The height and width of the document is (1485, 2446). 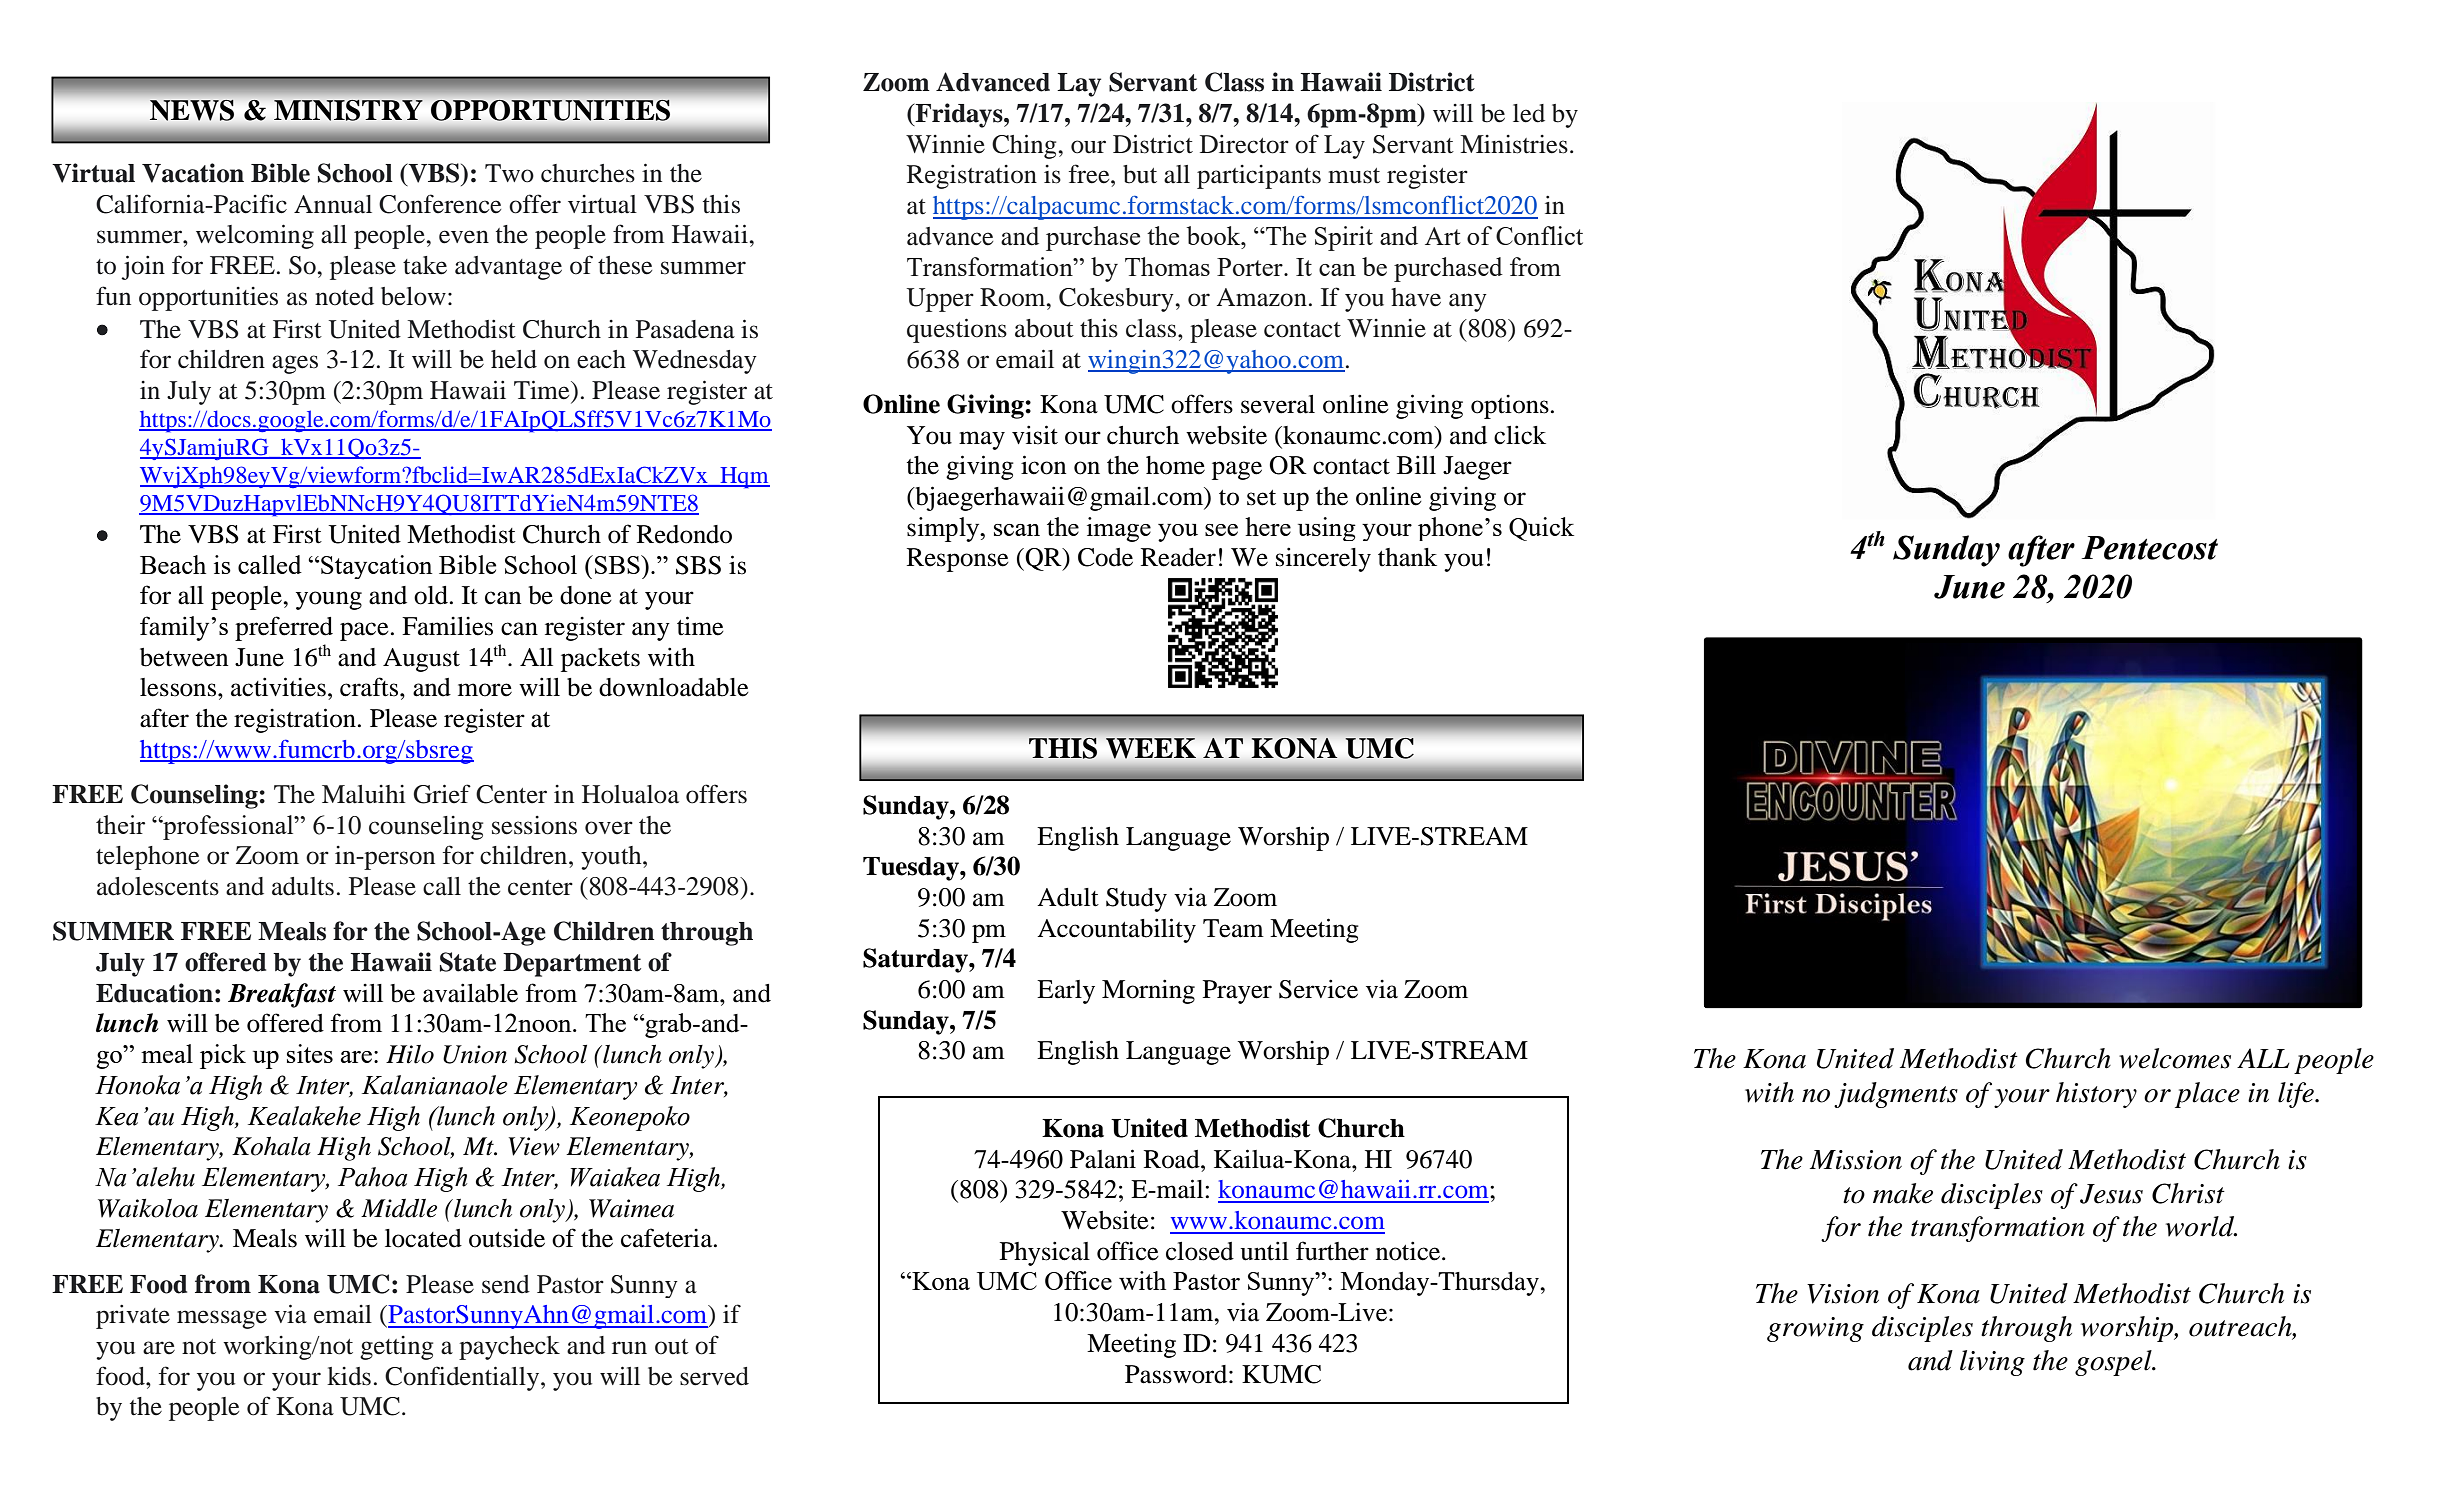 I want to click on Pentecost, so click(x=2150, y=548).
